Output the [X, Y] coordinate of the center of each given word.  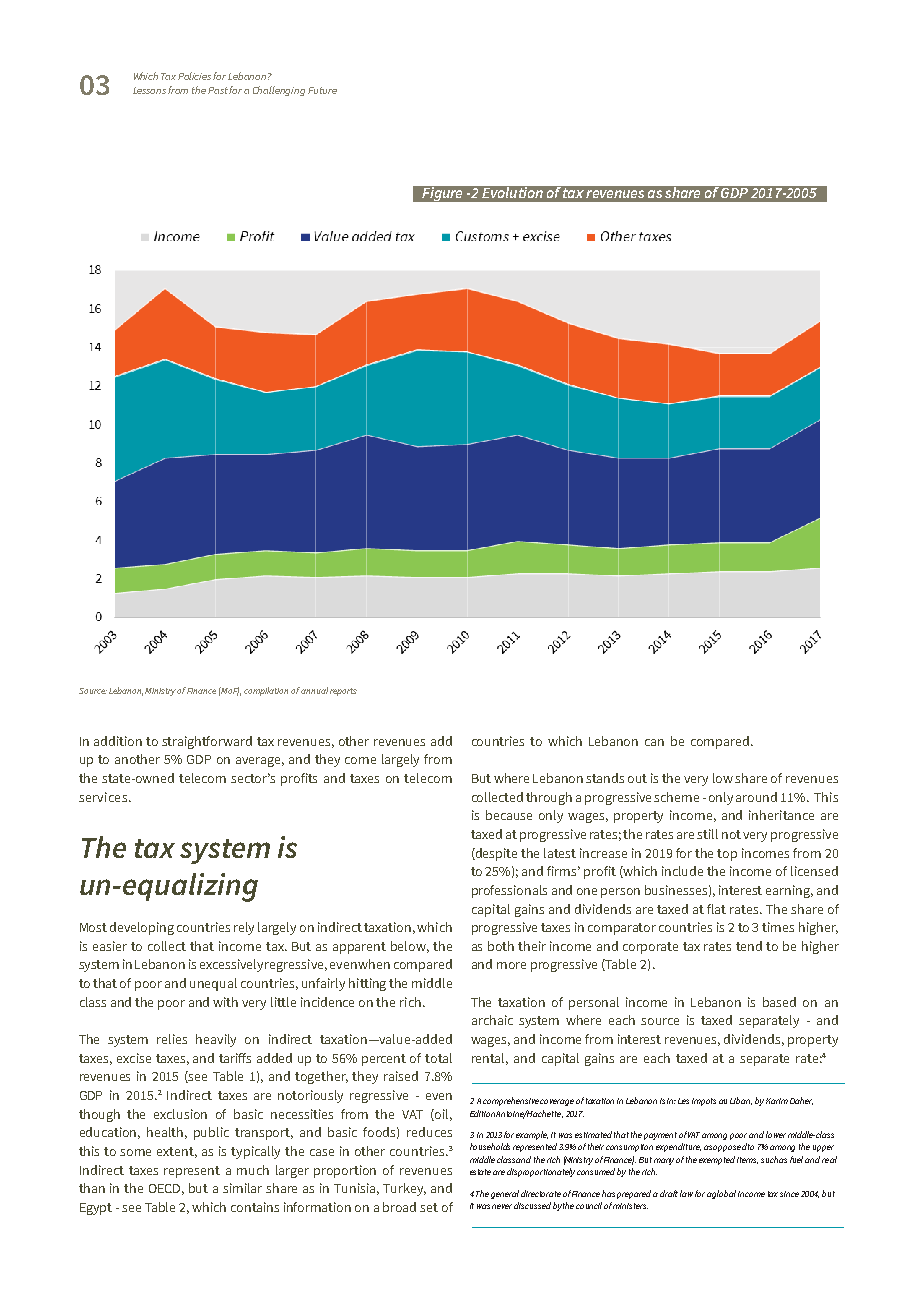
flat [716, 909]
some [135, 1152]
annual [314, 690]
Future [322, 90]
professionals [509, 891]
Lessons [151, 90]
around [756, 797]
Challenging [279, 91]
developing [142, 928]
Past [219, 90]
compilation [266, 691]
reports [343, 692]
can [654, 742]
